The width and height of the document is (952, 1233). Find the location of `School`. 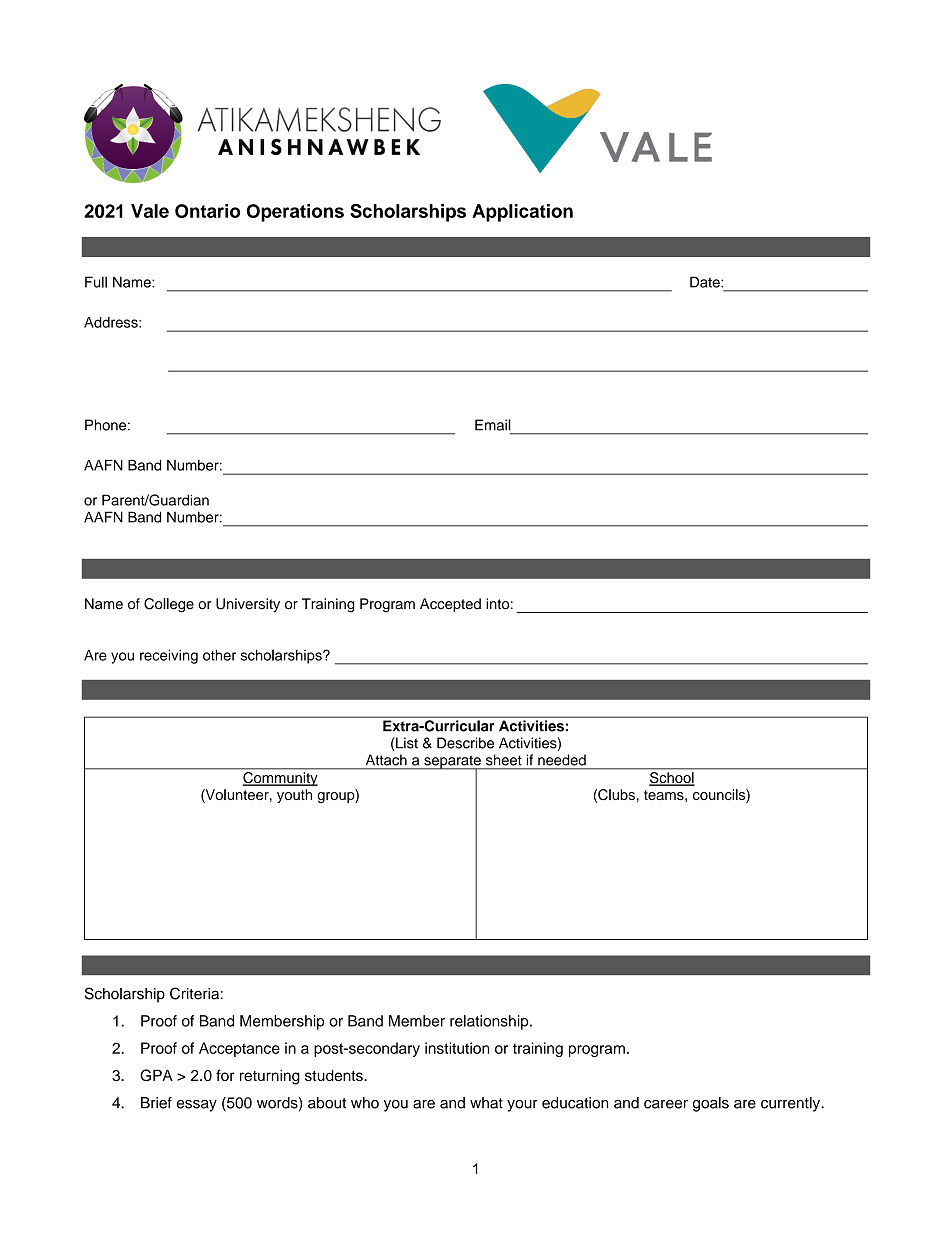

School is located at coordinates (672, 779).
